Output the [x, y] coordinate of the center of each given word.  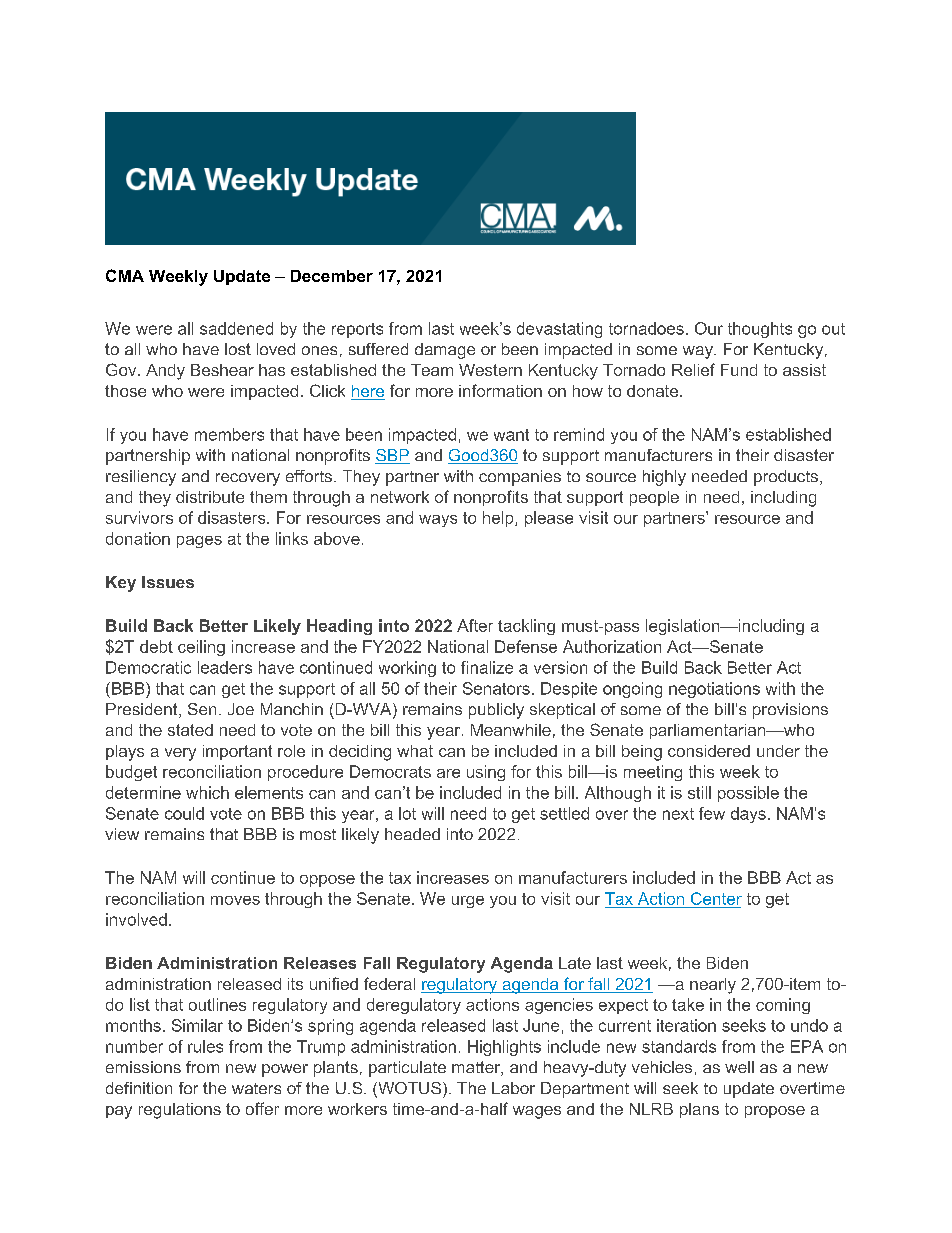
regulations [180, 1111]
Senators [496, 688]
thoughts [760, 330]
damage [445, 351]
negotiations [714, 690]
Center [716, 898]
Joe [241, 709]
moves [235, 900]
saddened [236, 328]
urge [468, 902]
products [786, 478]
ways [438, 521]
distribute [210, 497]
